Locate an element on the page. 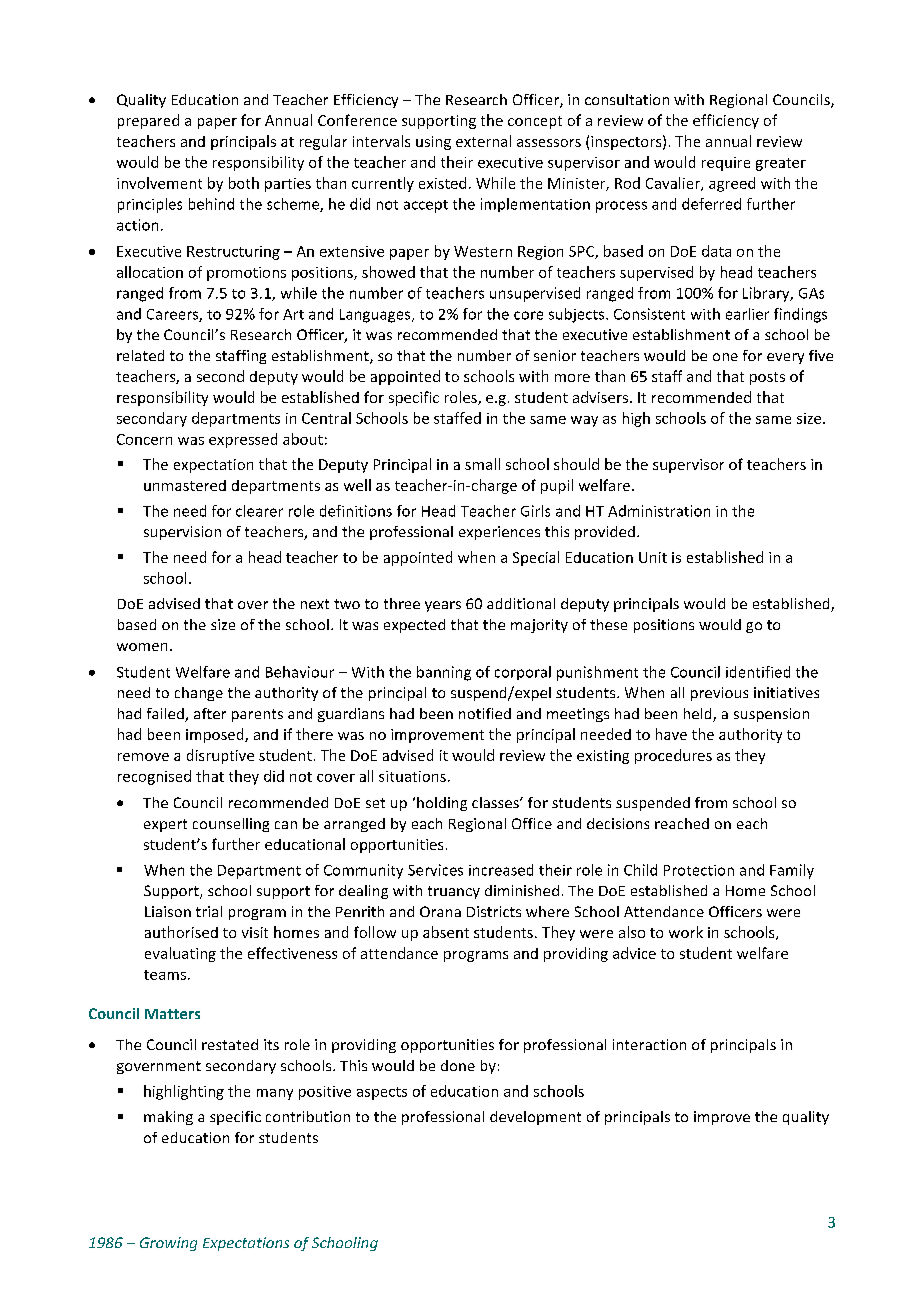 The image size is (924, 1308). visit is located at coordinates (255, 932).
